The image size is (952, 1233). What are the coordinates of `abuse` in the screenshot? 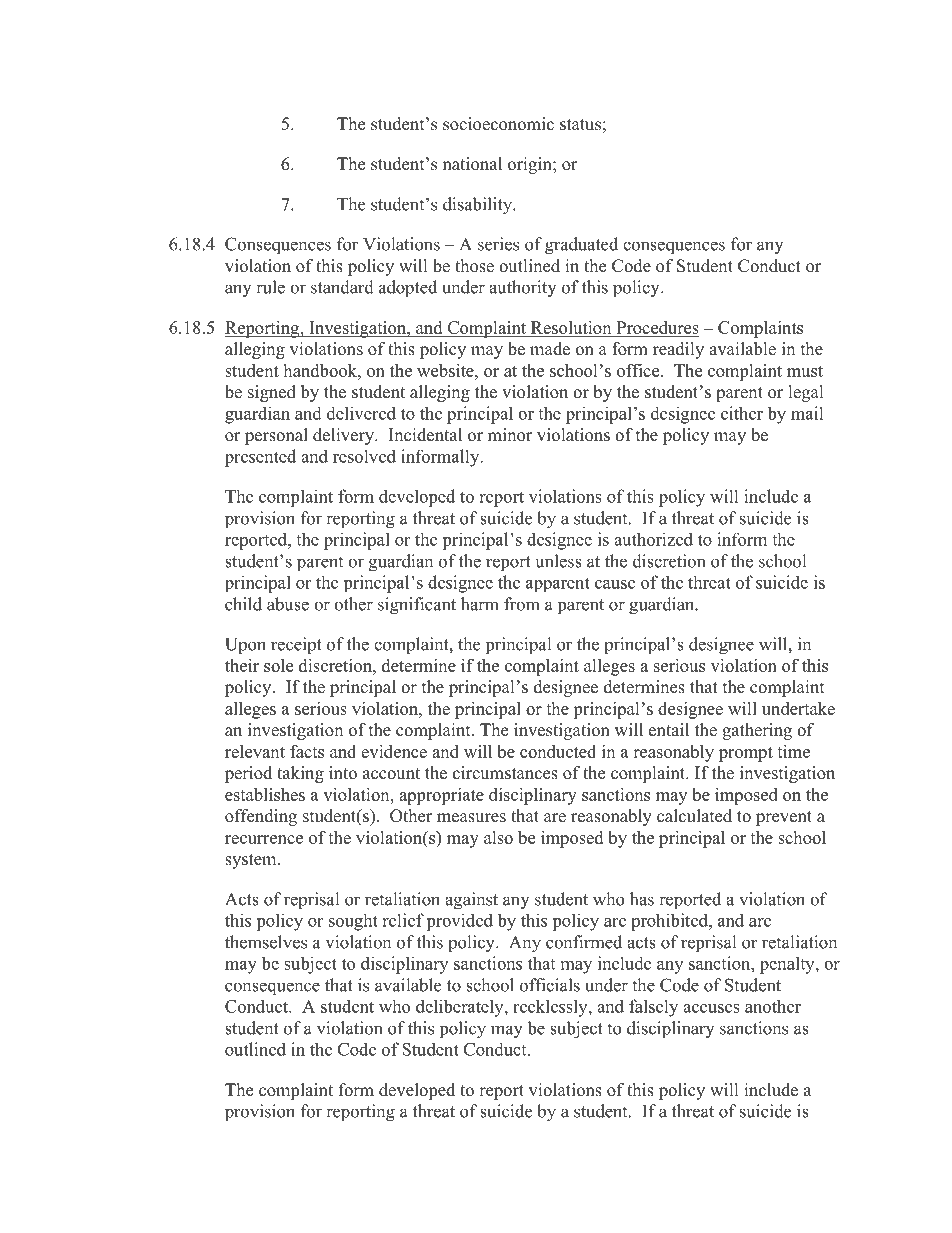 It's located at (288, 604).
